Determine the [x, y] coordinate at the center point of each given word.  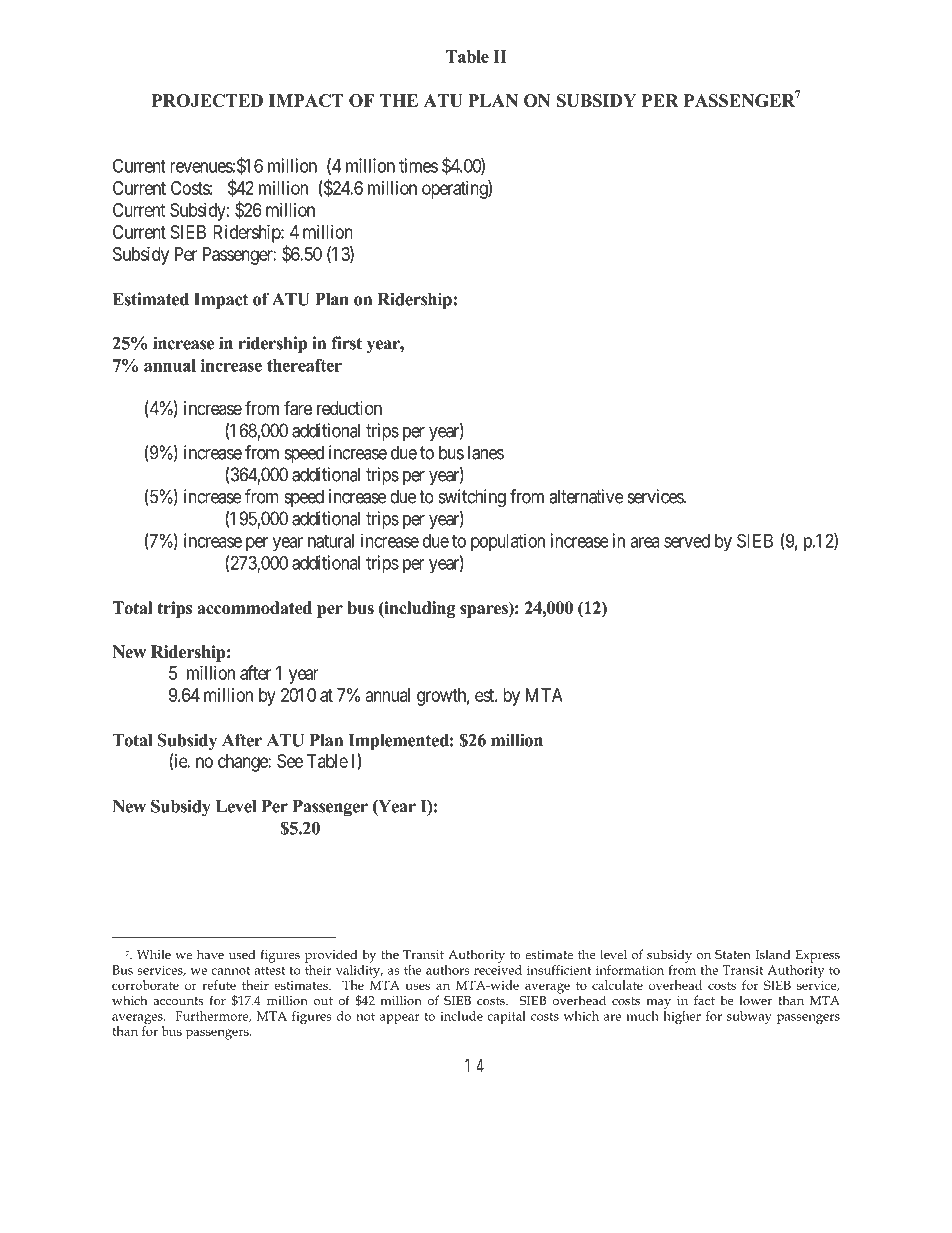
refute [219, 985]
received [498, 968]
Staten [733, 954]
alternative [586, 496]
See [290, 761]
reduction [349, 408]
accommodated [254, 608]
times [418, 165]
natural [331, 541]
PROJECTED [207, 100]
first [346, 343]
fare [298, 408]
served [687, 541]
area [645, 542]
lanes [486, 452]
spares [485, 611]
